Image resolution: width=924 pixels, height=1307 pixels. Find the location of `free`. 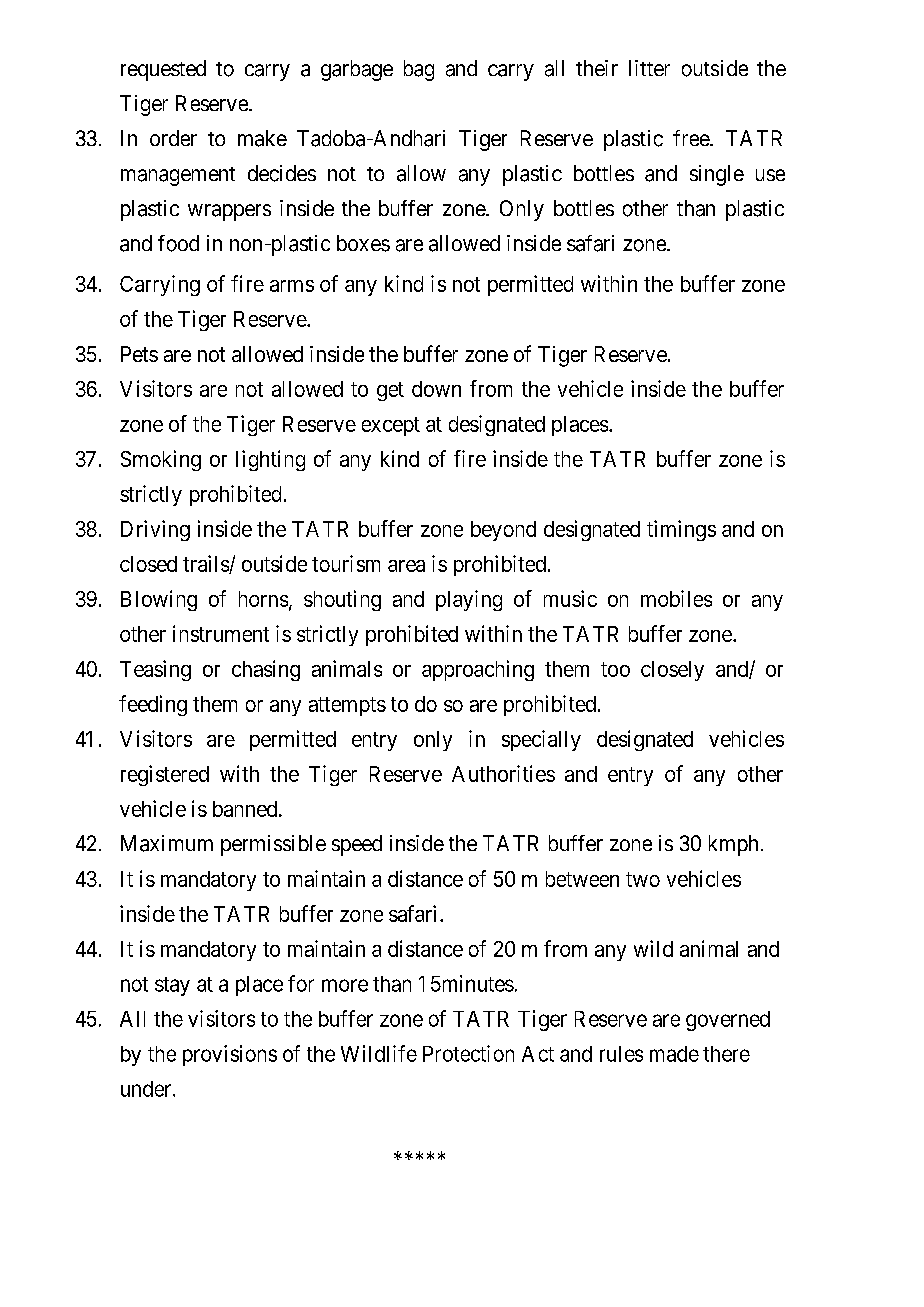

free is located at coordinates (692, 138).
